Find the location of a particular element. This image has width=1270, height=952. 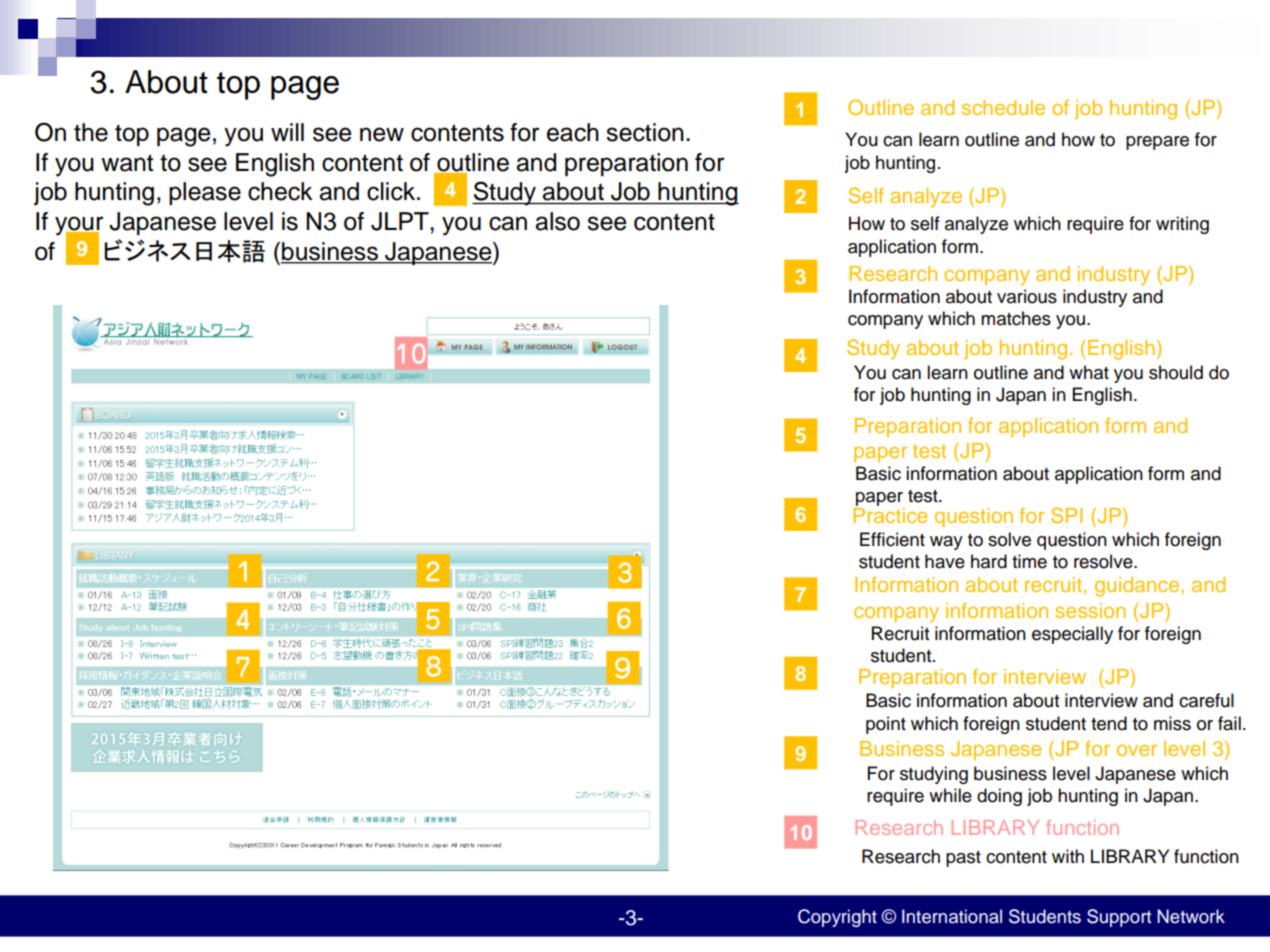

will is located at coordinates (287, 132).
